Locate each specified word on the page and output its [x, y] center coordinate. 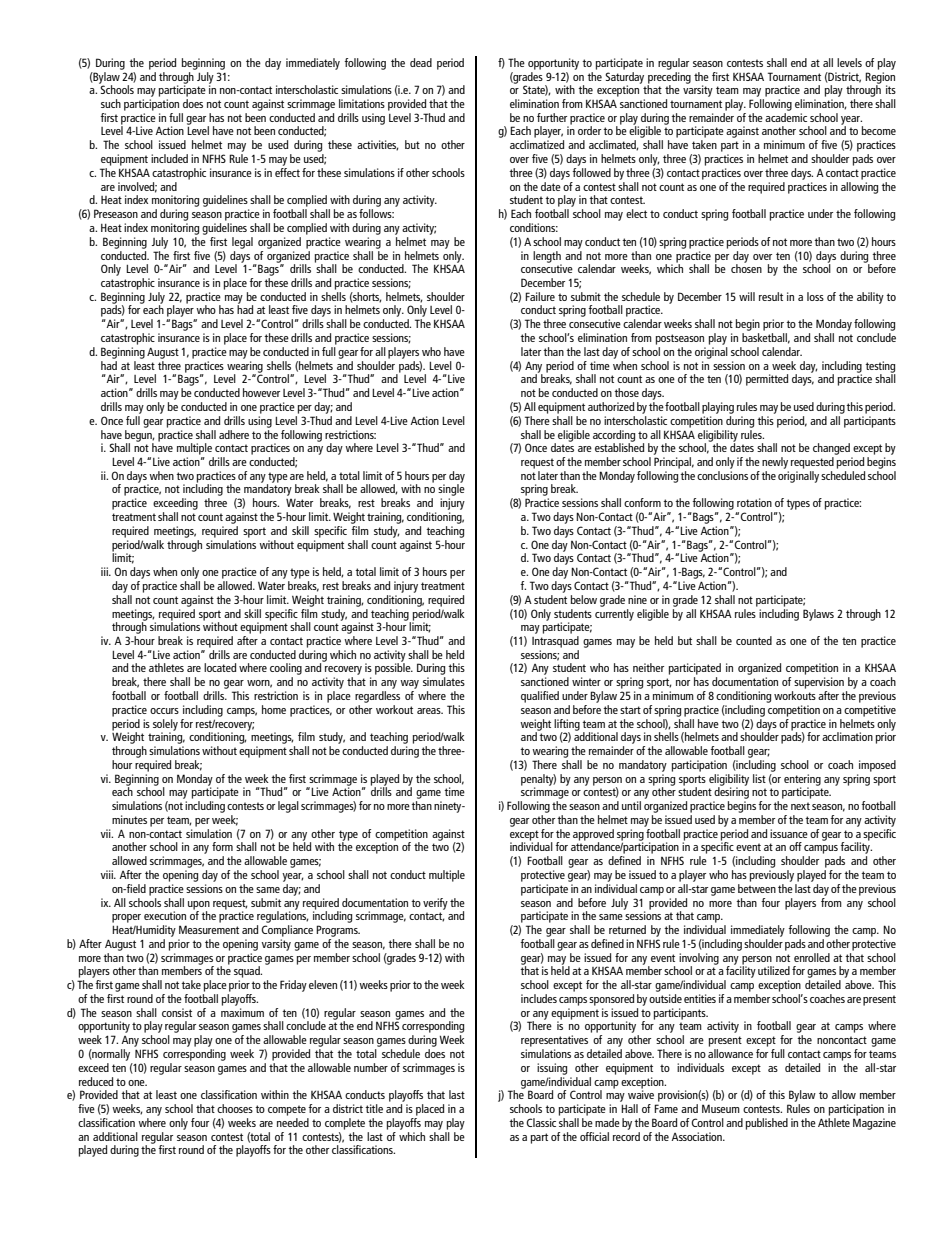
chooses [235, 1108]
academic [786, 117]
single [451, 490]
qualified [540, 697]
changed [831, 449]
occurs [164, 711]
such [111, 103]
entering [802, 781]
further [552, 117]
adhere [234, 434]
